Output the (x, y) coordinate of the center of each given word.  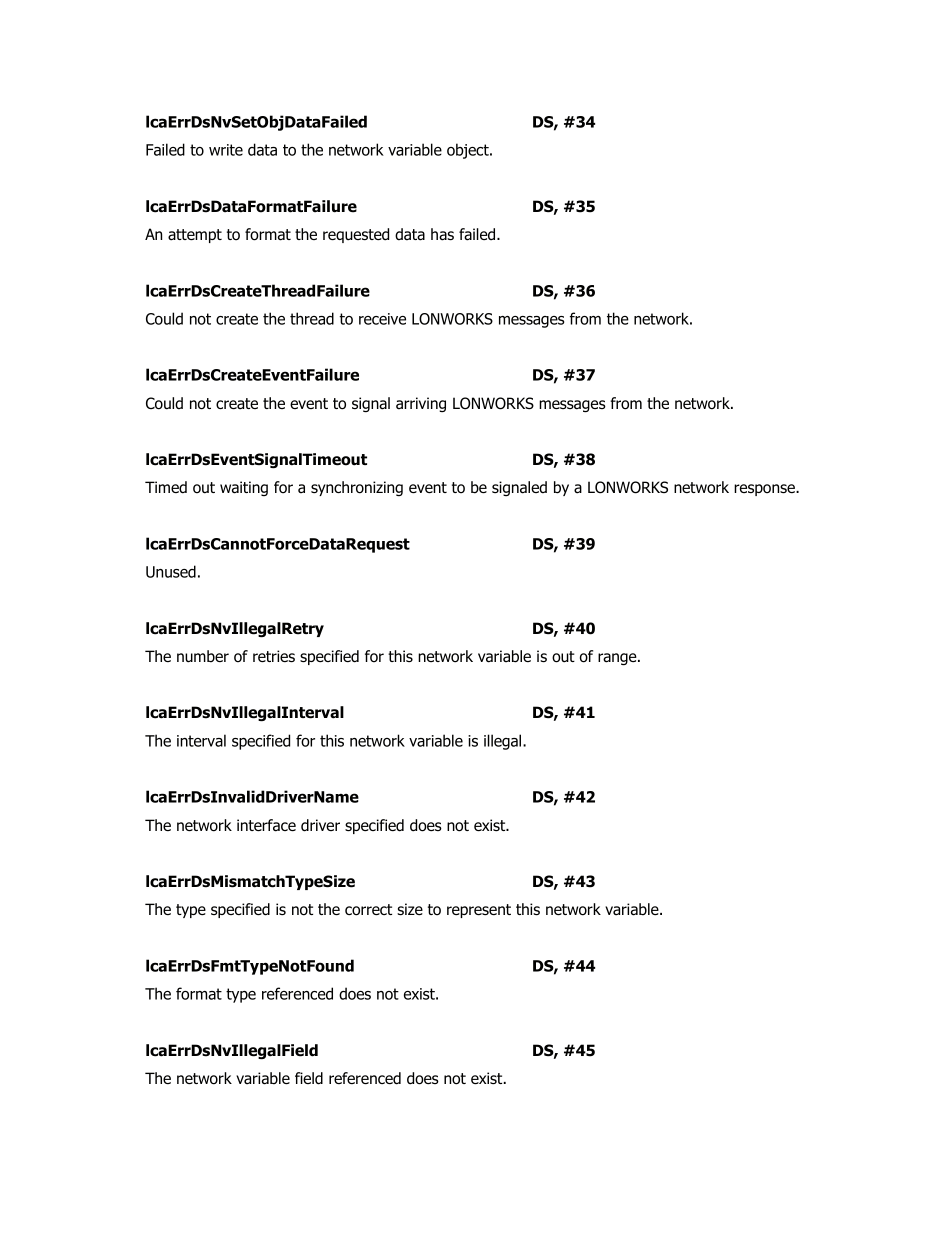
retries (274, 656)
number (203, 656)
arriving (421, 404)
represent (479, 911)
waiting (244, 488)
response (765, 490)
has (442, 234)
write (226, 150)
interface (266, 825)
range (618, 659)
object (469, 151)
